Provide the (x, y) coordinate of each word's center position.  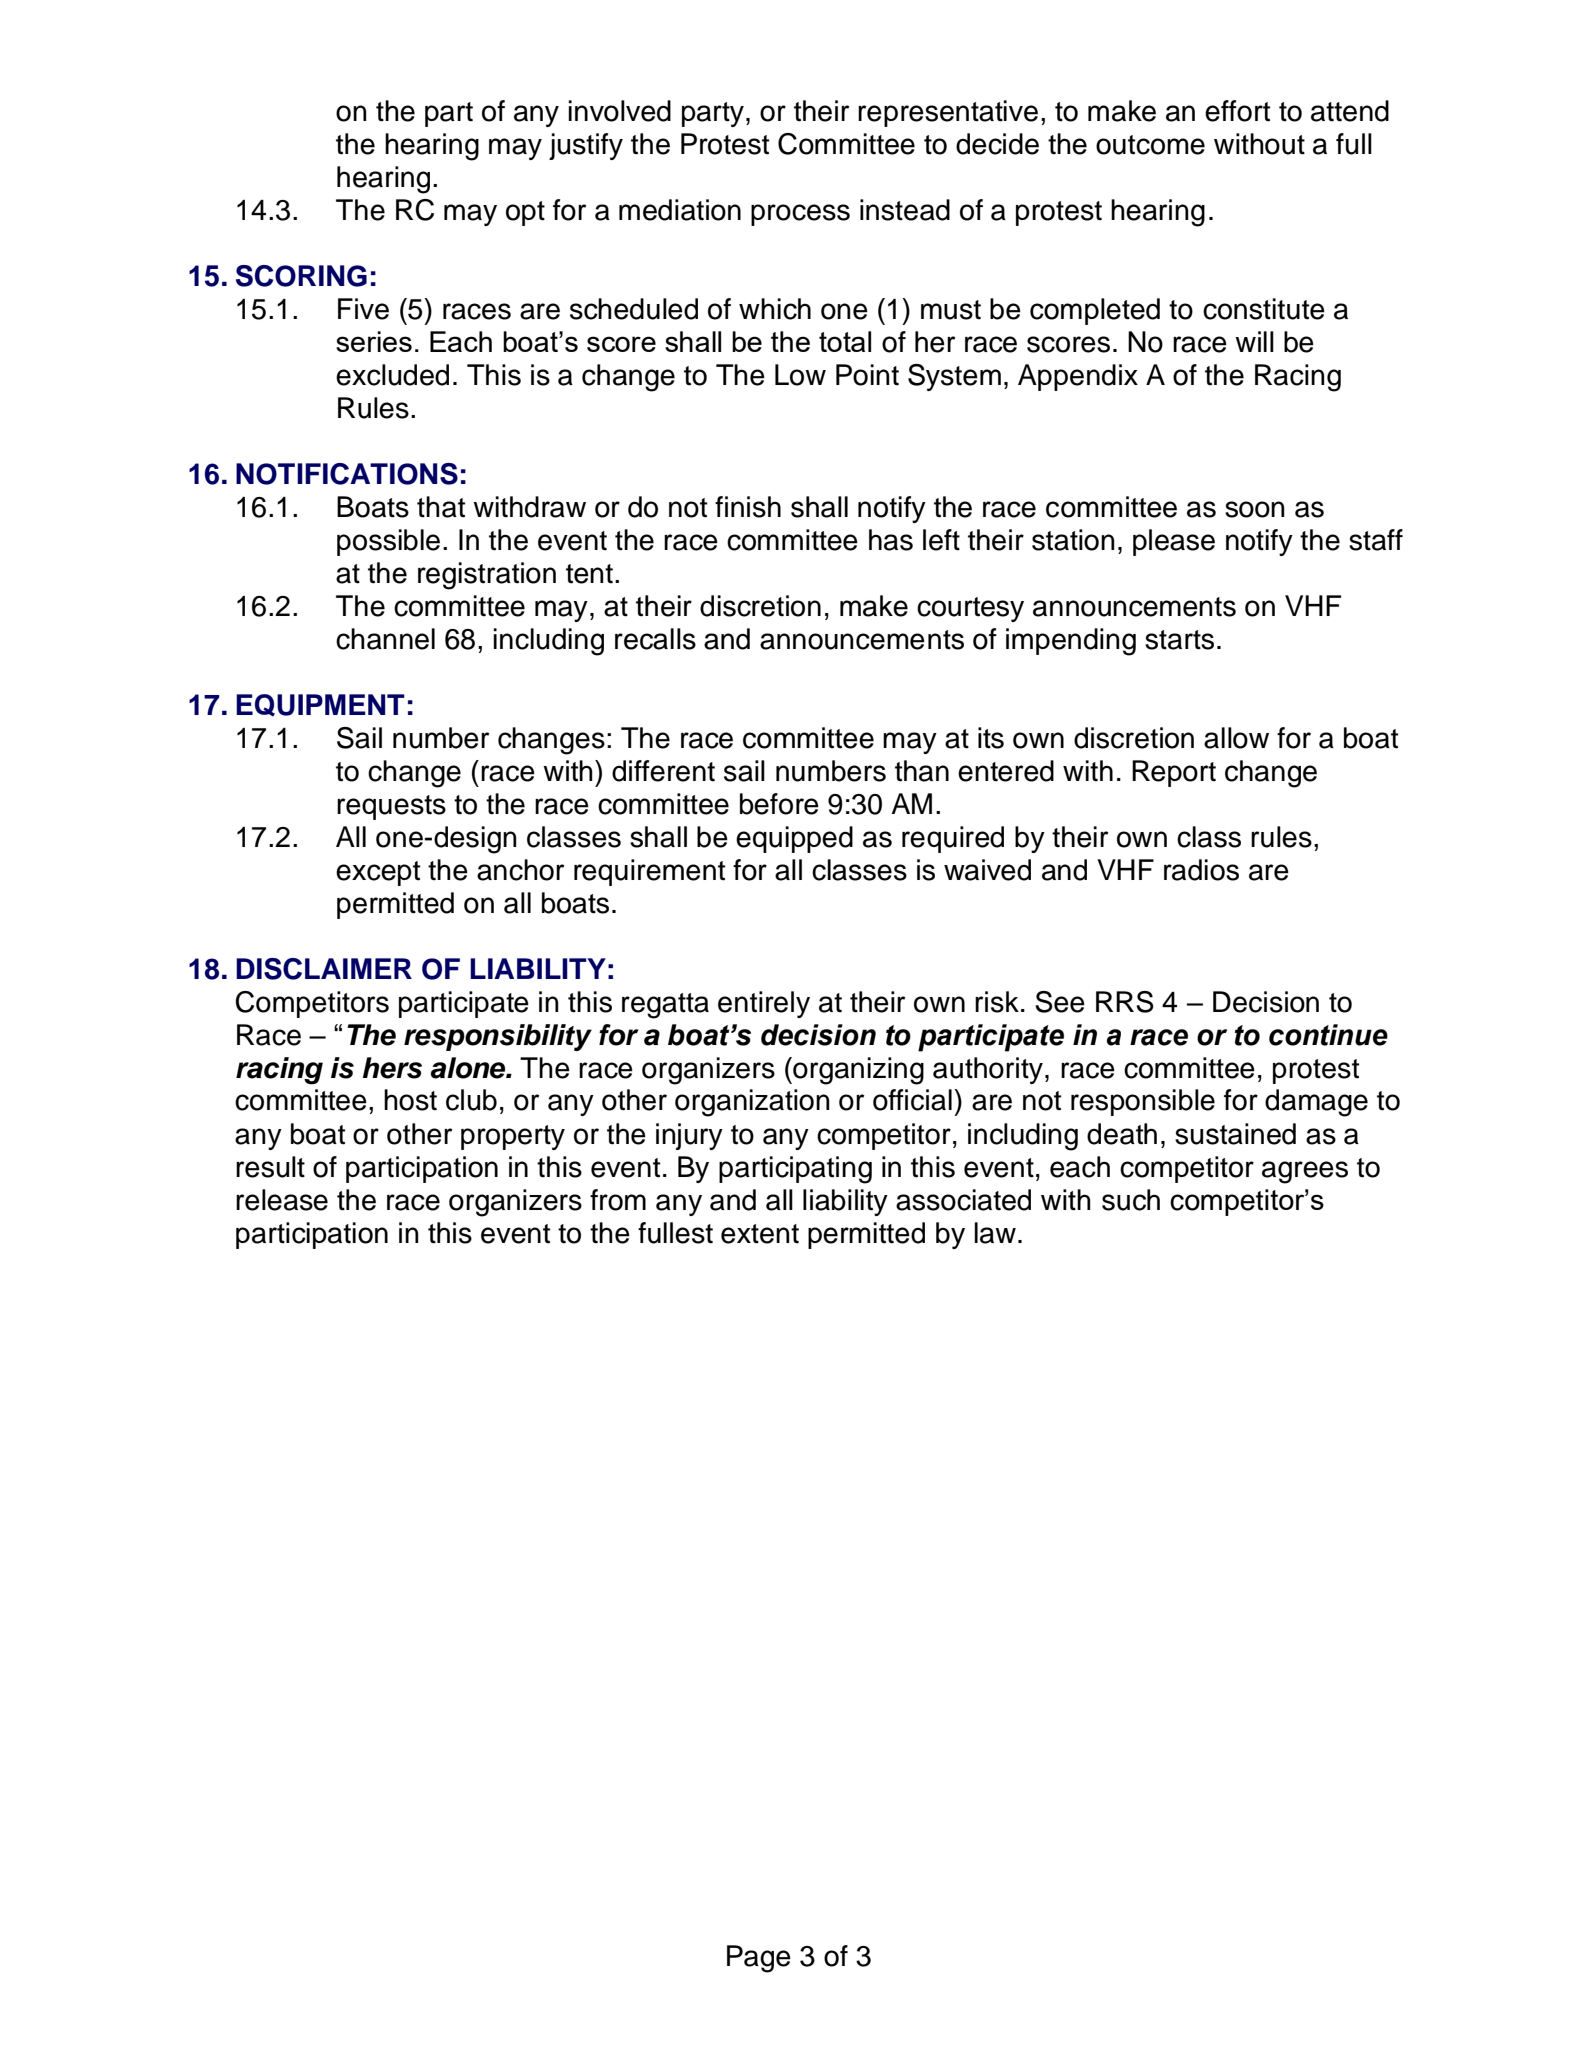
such (1131, 1200)
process (800, 215)
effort (1237, 111)
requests (391, 807)
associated (963, 1200)
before (779, 804)
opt (525, 213)
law (995, 1233)
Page (759, 1959)
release (282, 1200)
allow (1236, 738)
